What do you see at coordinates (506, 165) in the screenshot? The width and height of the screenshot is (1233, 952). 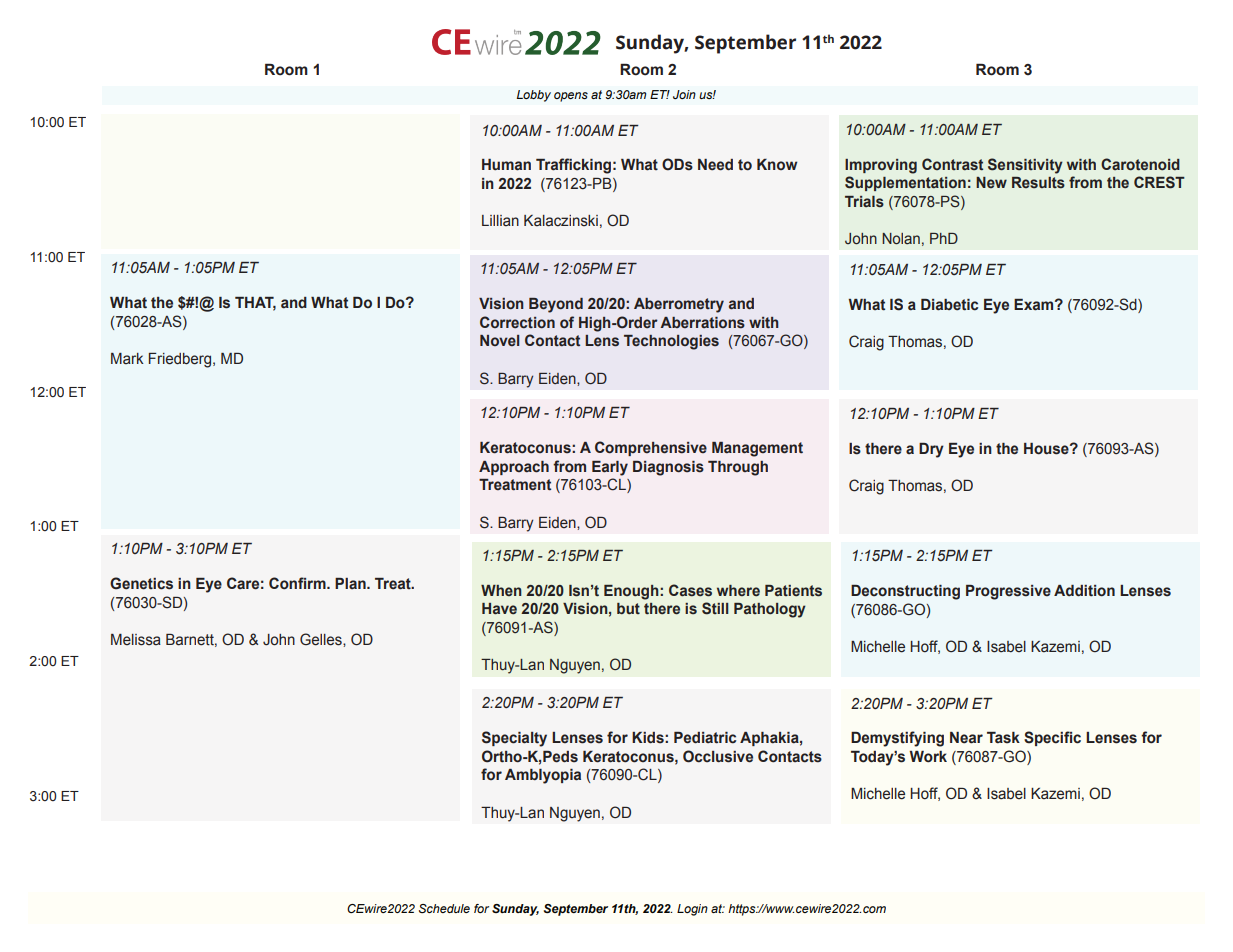 I see `Human` at bounding box center [506, 165].
